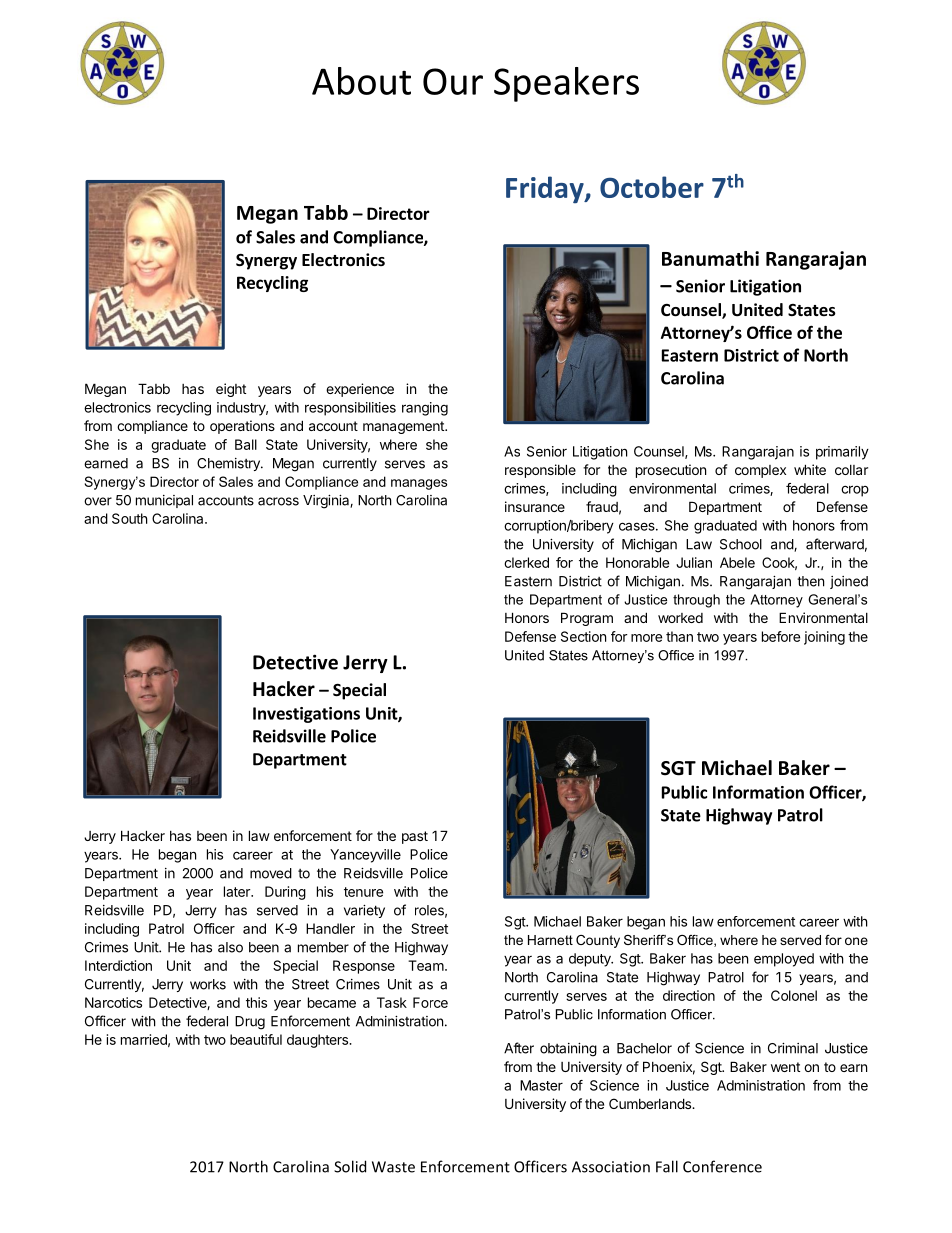  Describe the element at coordinates (453, 81) in the page. I see `Our` at that location.
